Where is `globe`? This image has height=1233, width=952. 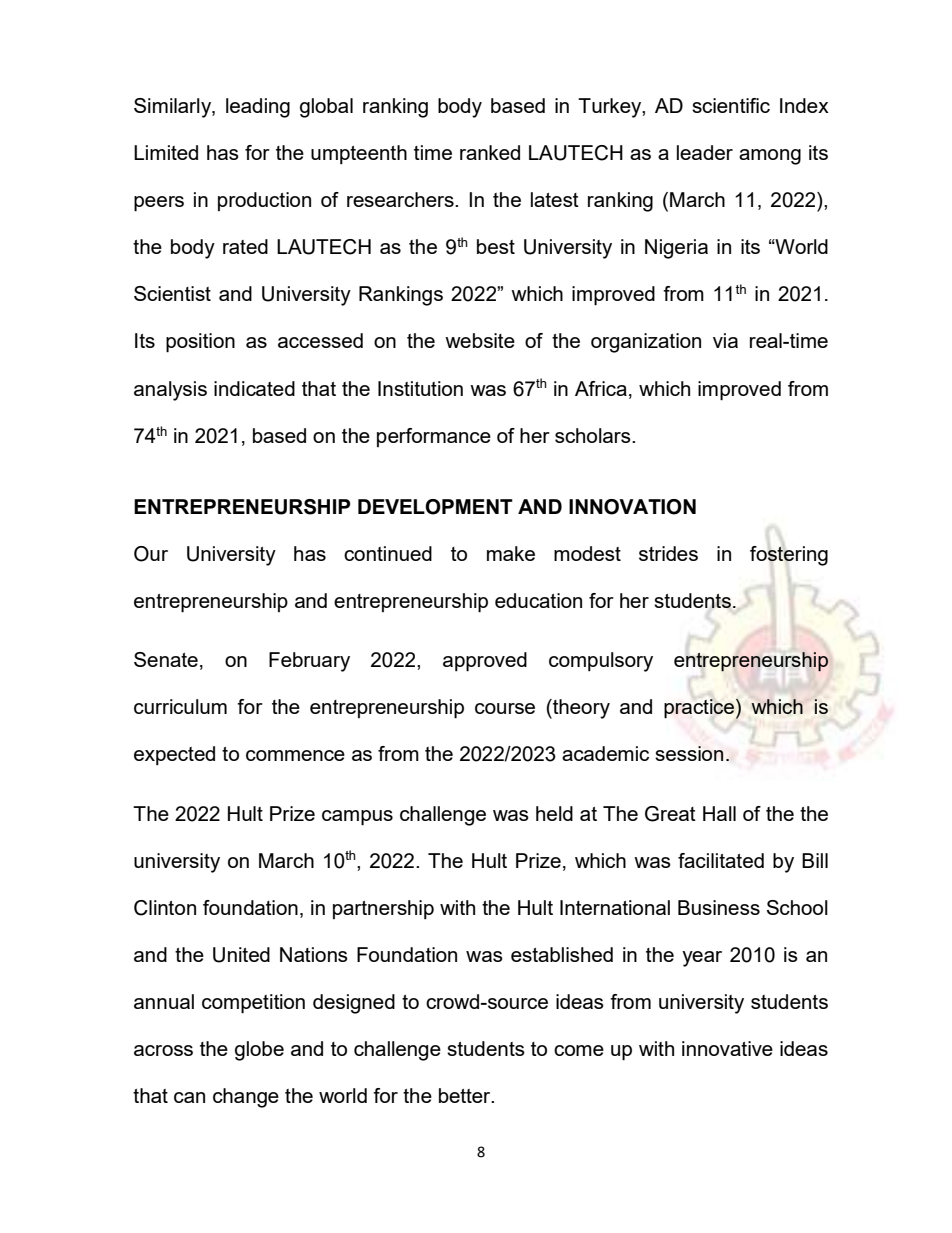 globe is located at coordinates (259, 1051).
